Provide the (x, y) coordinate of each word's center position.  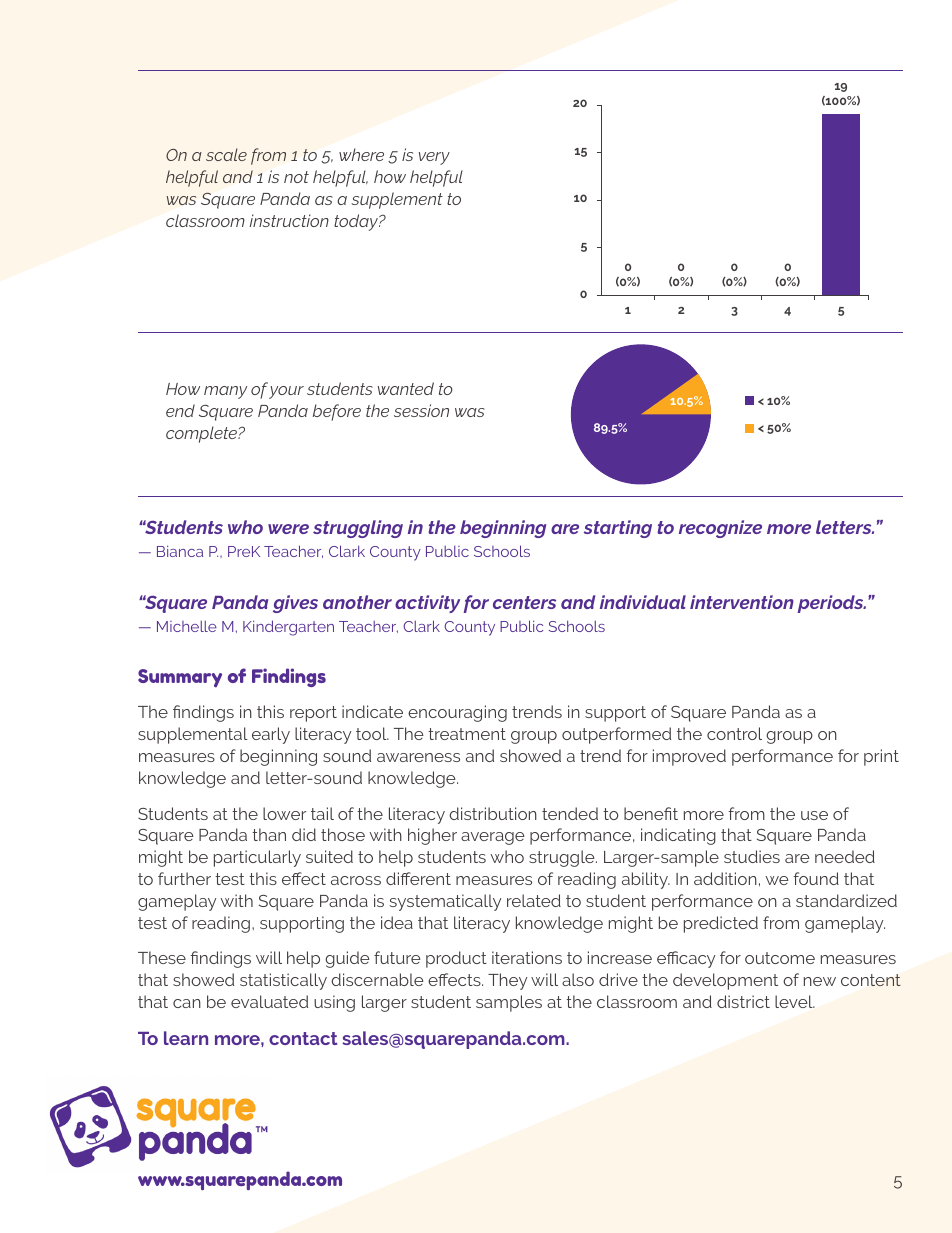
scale (226, 154)
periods (831, 604)
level (795, 1001)
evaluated (269, 1001)
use (814, 815)
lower (284, 813)
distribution (493, 813)
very (434, 158)
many (225, 392)
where (361, 154)
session (421, 410)
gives (295, 604)
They (507, 981)
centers (524, 602)
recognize (720, 529)
